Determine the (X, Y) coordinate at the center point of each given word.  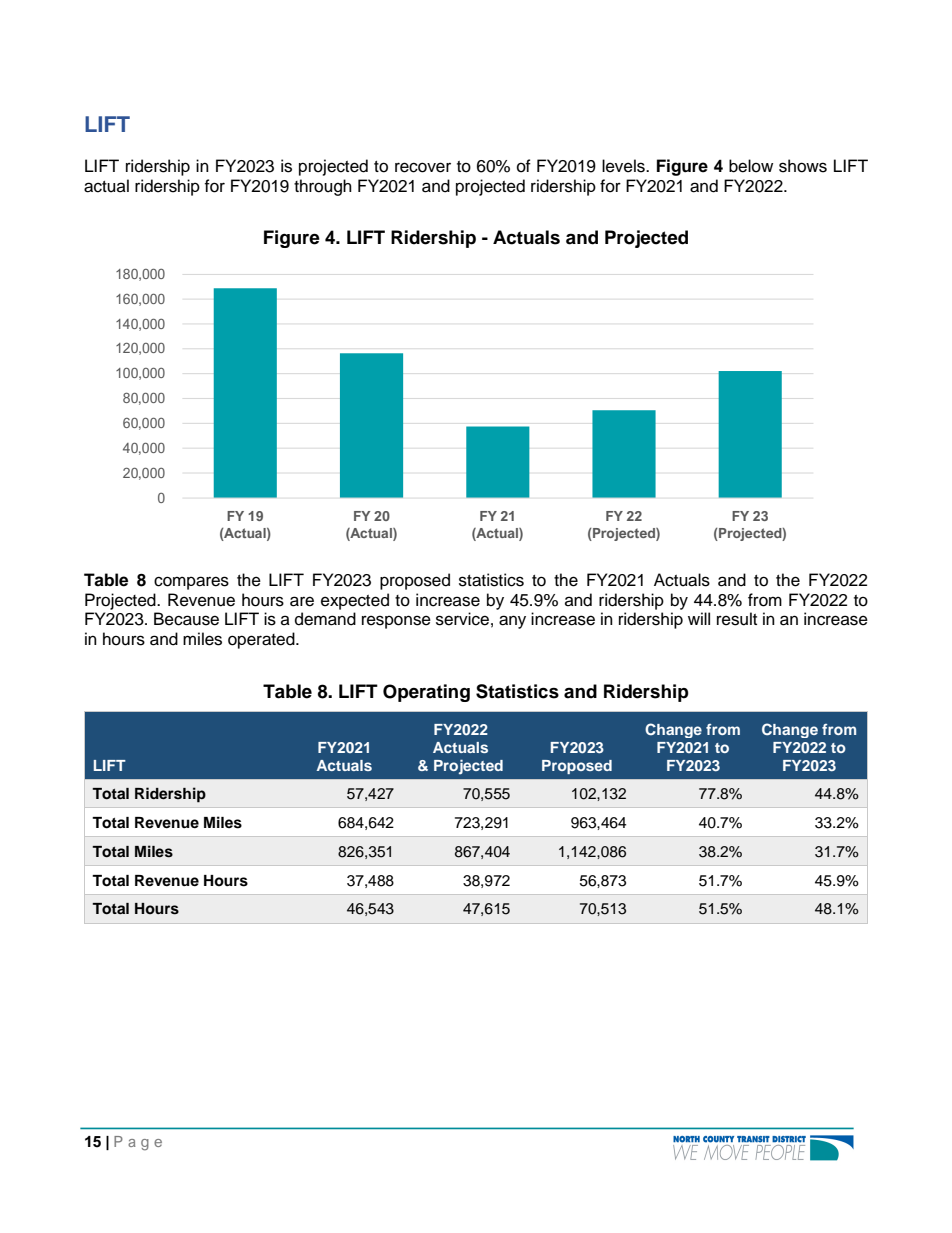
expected (355, 601)
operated (262, 640)
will (699, 618)
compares (191, 583)
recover (423, 167)
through (323, 187)
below (751, 166)
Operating (426, 693)
